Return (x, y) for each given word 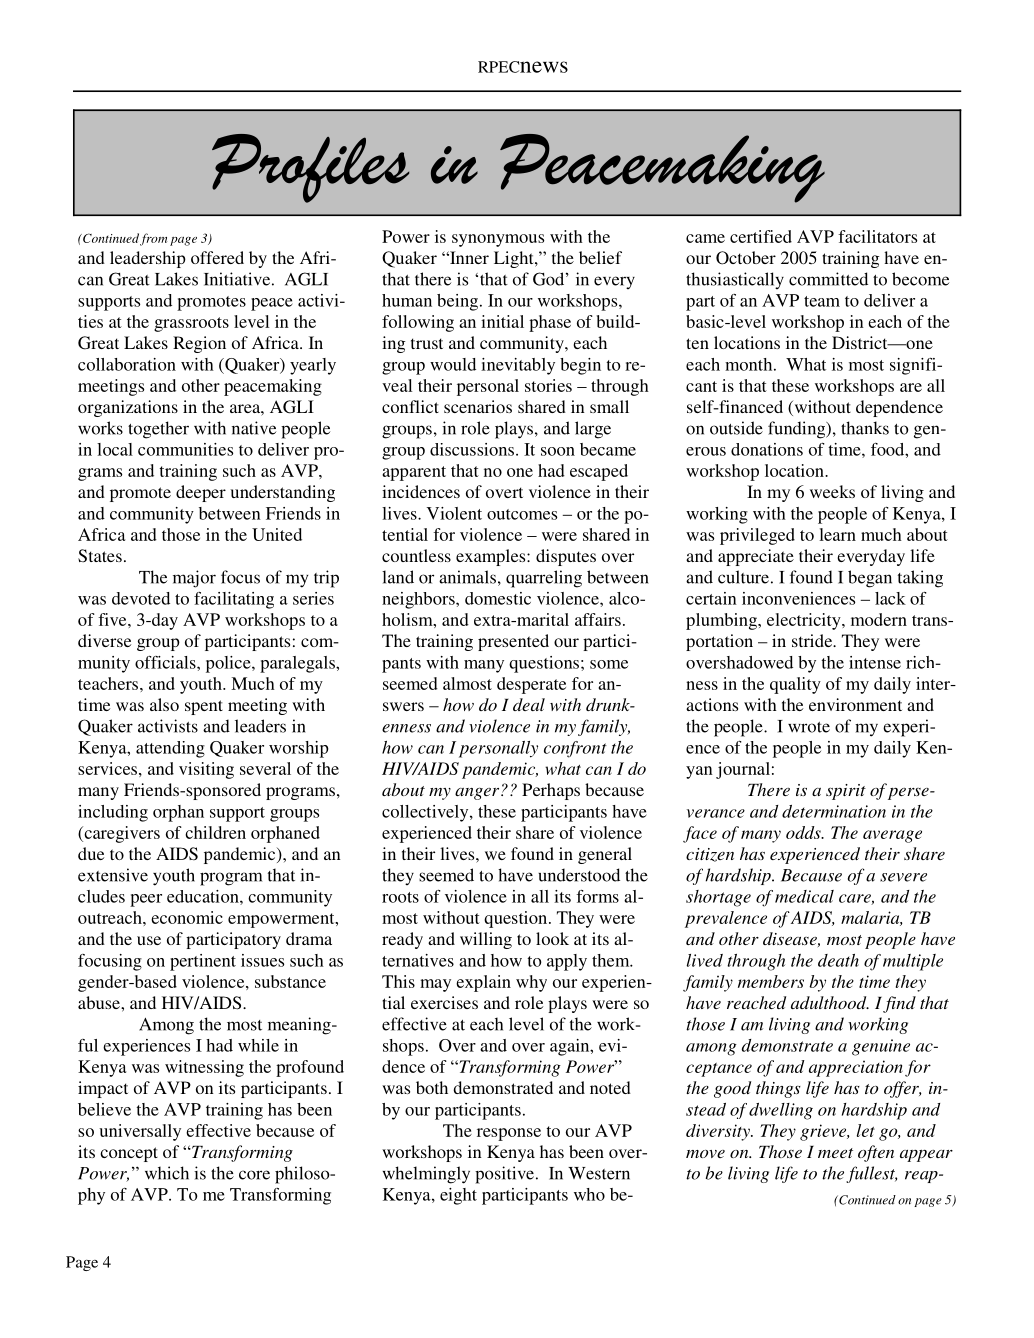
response (509, 1134)
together (158, 430)
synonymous (498, 240)
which (167, 1173)
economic (187, 917)
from (153, 239)
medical (804, 896)
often (876, 1153)
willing (486, 940)
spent (204, 707)
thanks (865, 428)
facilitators (877, 236)
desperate (531, 685)
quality (795, 685)
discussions (472, 449)
